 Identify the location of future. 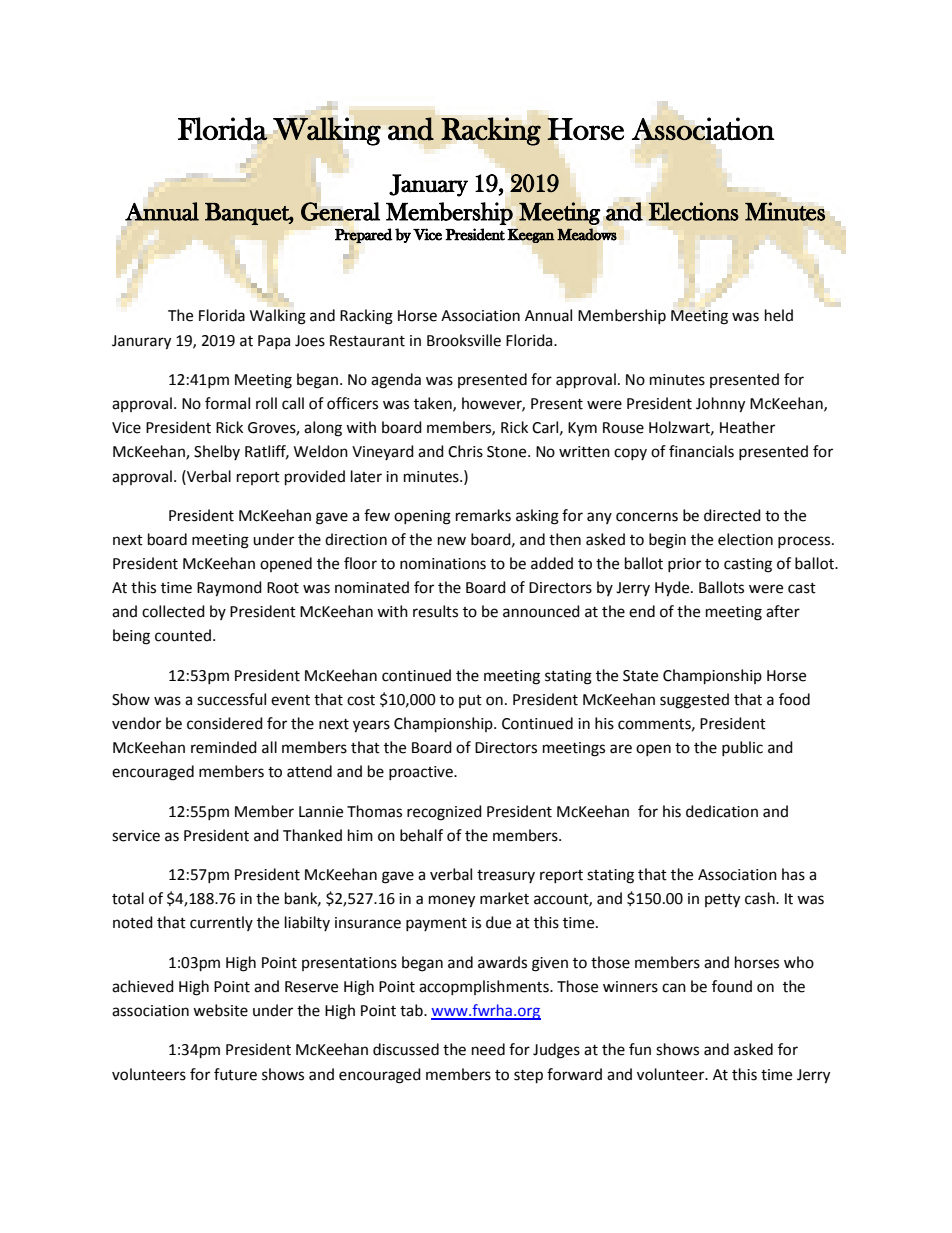
(235, 1074).
